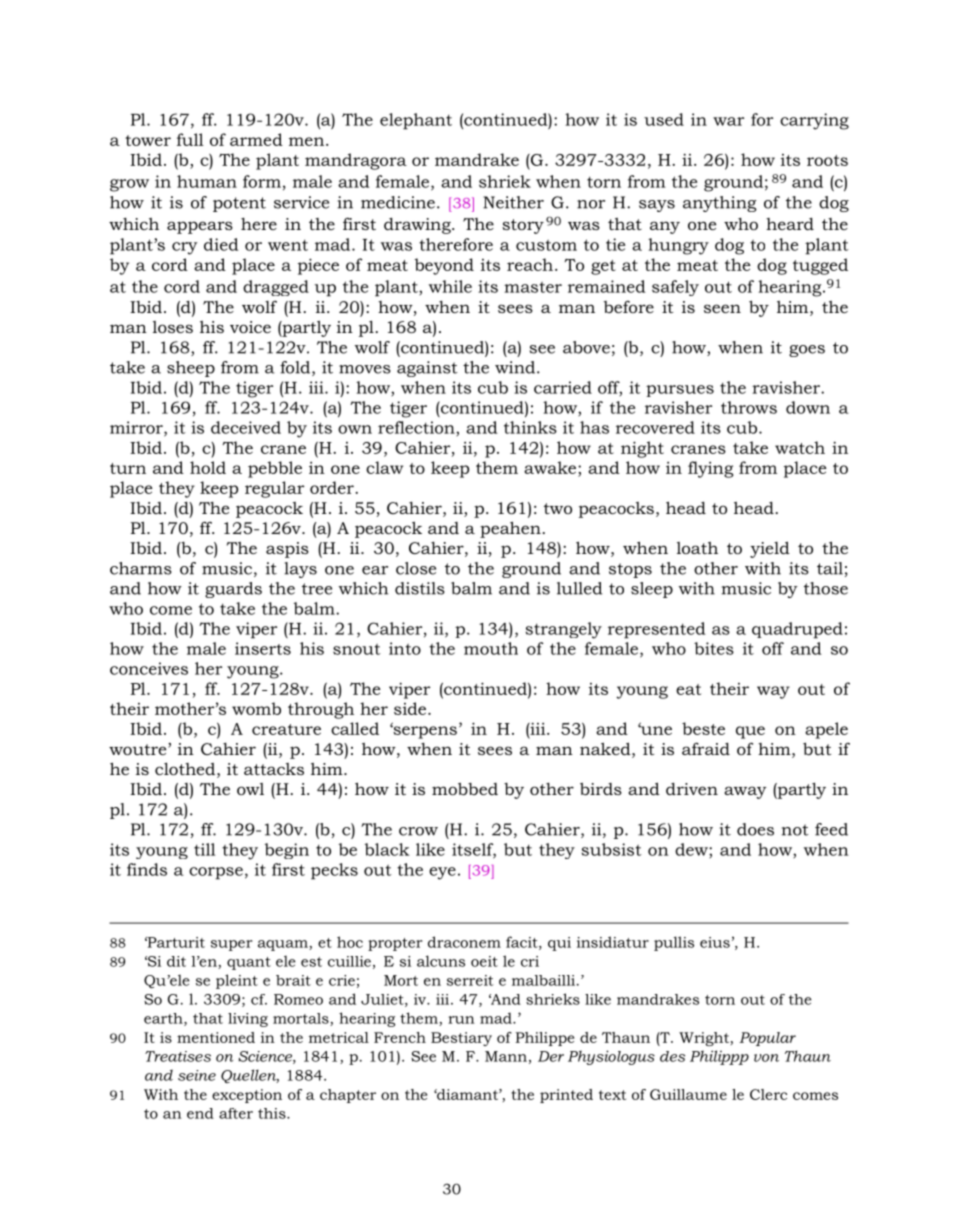  What do you see at coordinates (491, 648) in the screenshot?
I see `mouth` at bounding box center [491, 648].
